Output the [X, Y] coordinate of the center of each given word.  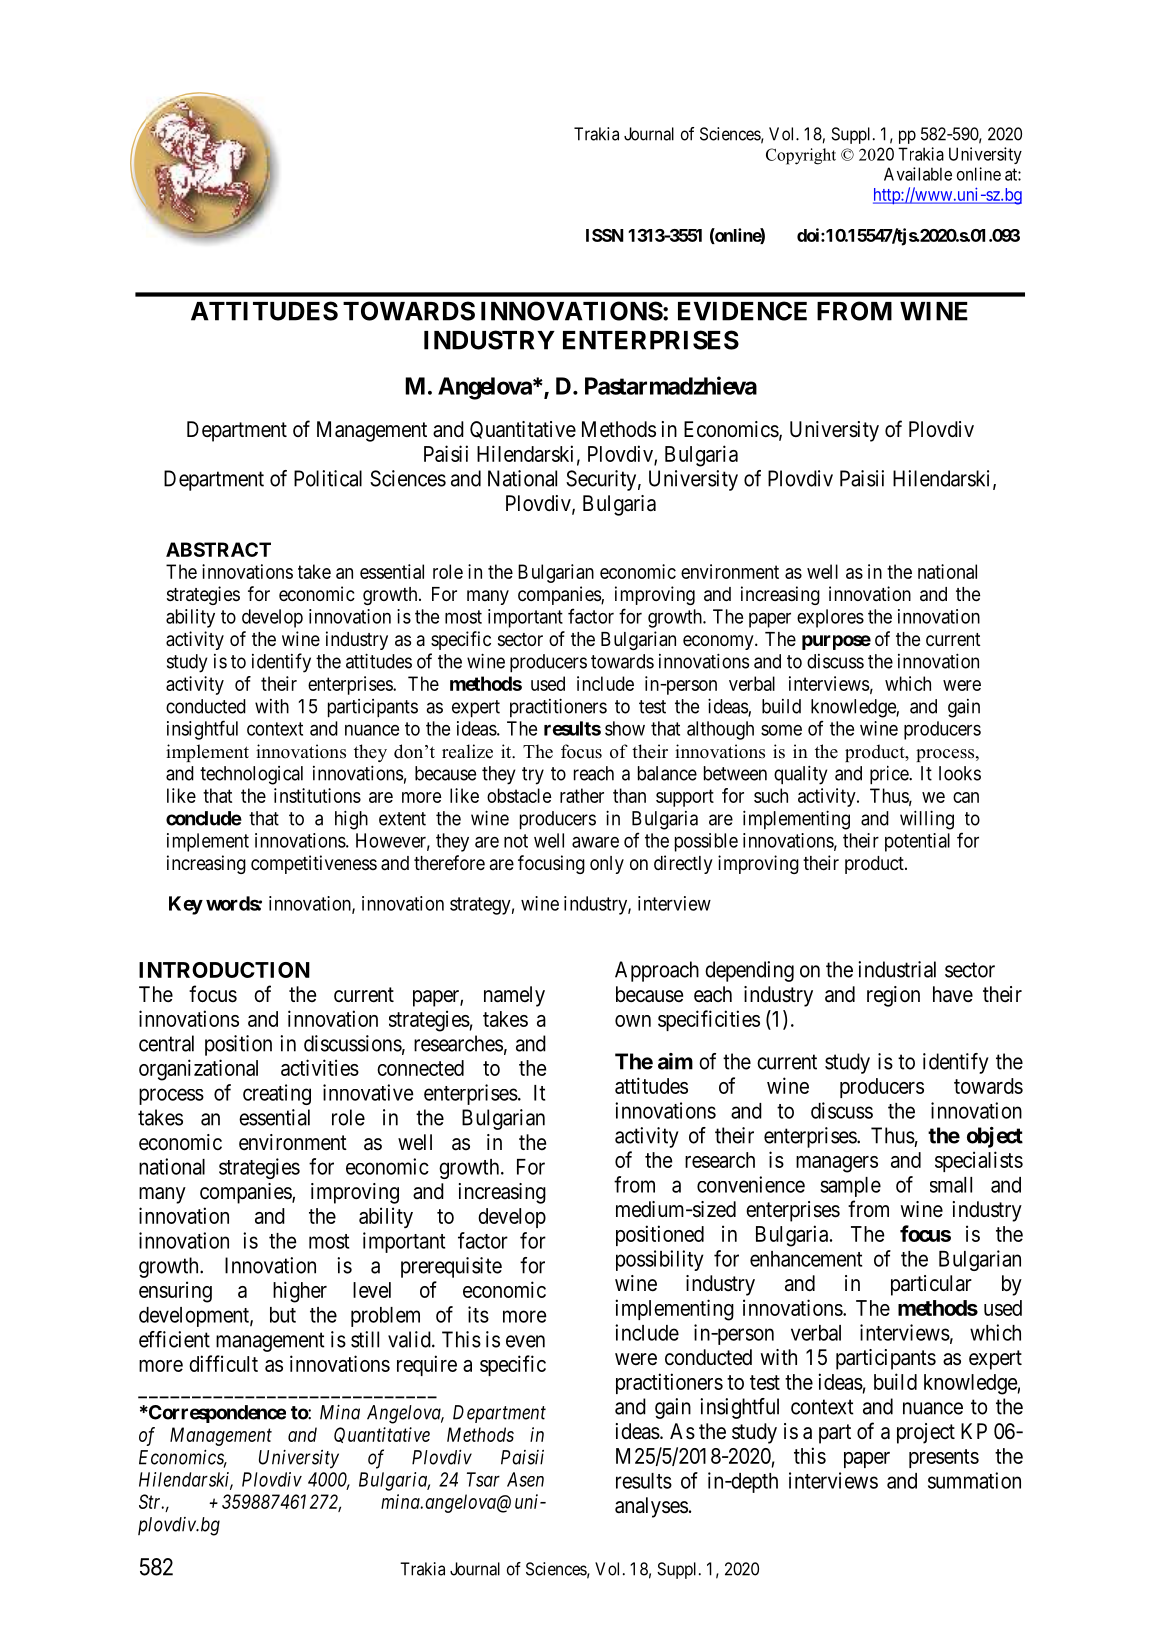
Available [918, 174]
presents [944, 1458]
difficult [223, 1363]
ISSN [605, 235]
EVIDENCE [742, 311]
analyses [651, 1507]
